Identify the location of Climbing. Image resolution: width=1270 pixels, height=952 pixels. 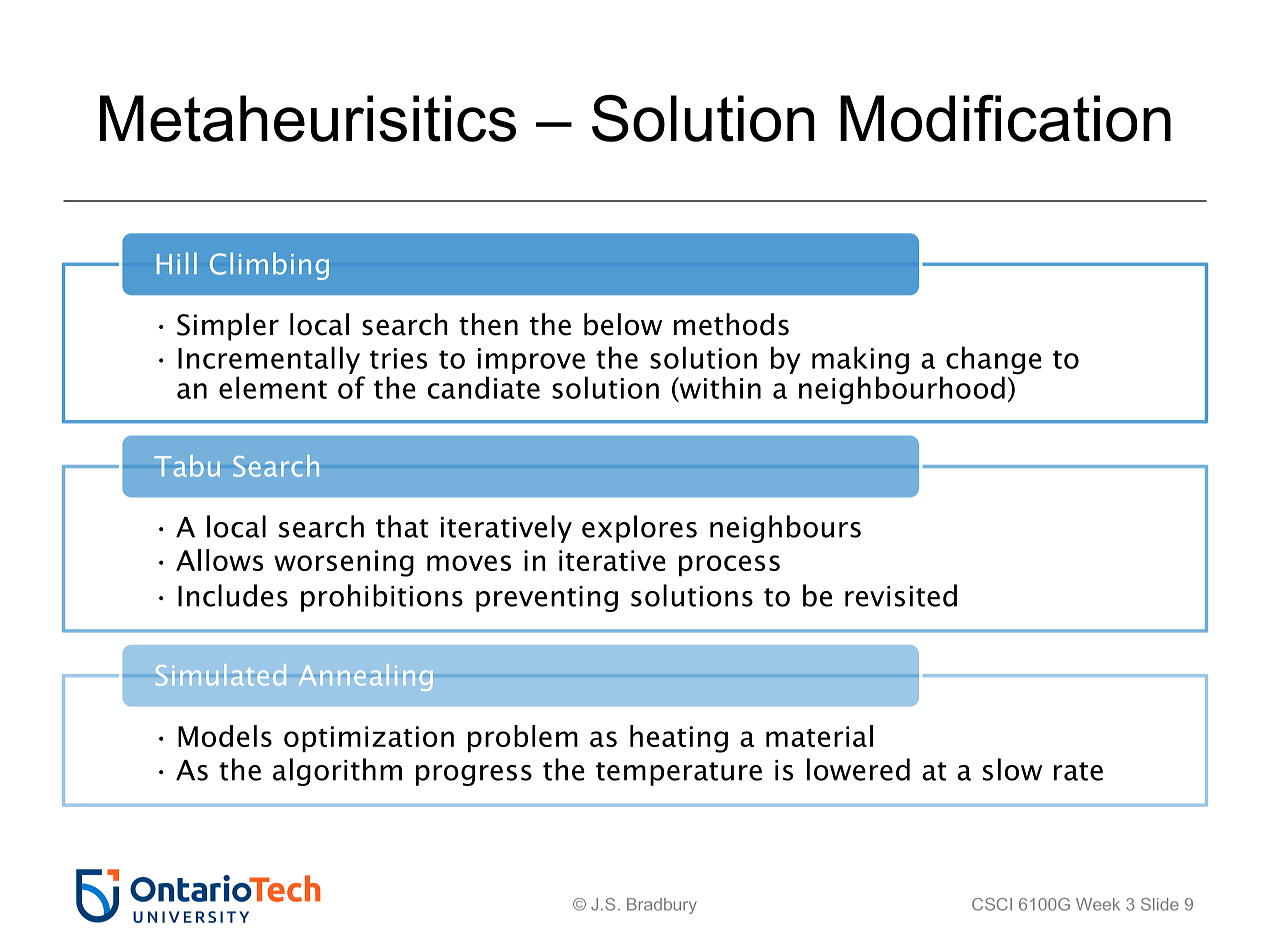
(269, 266).
